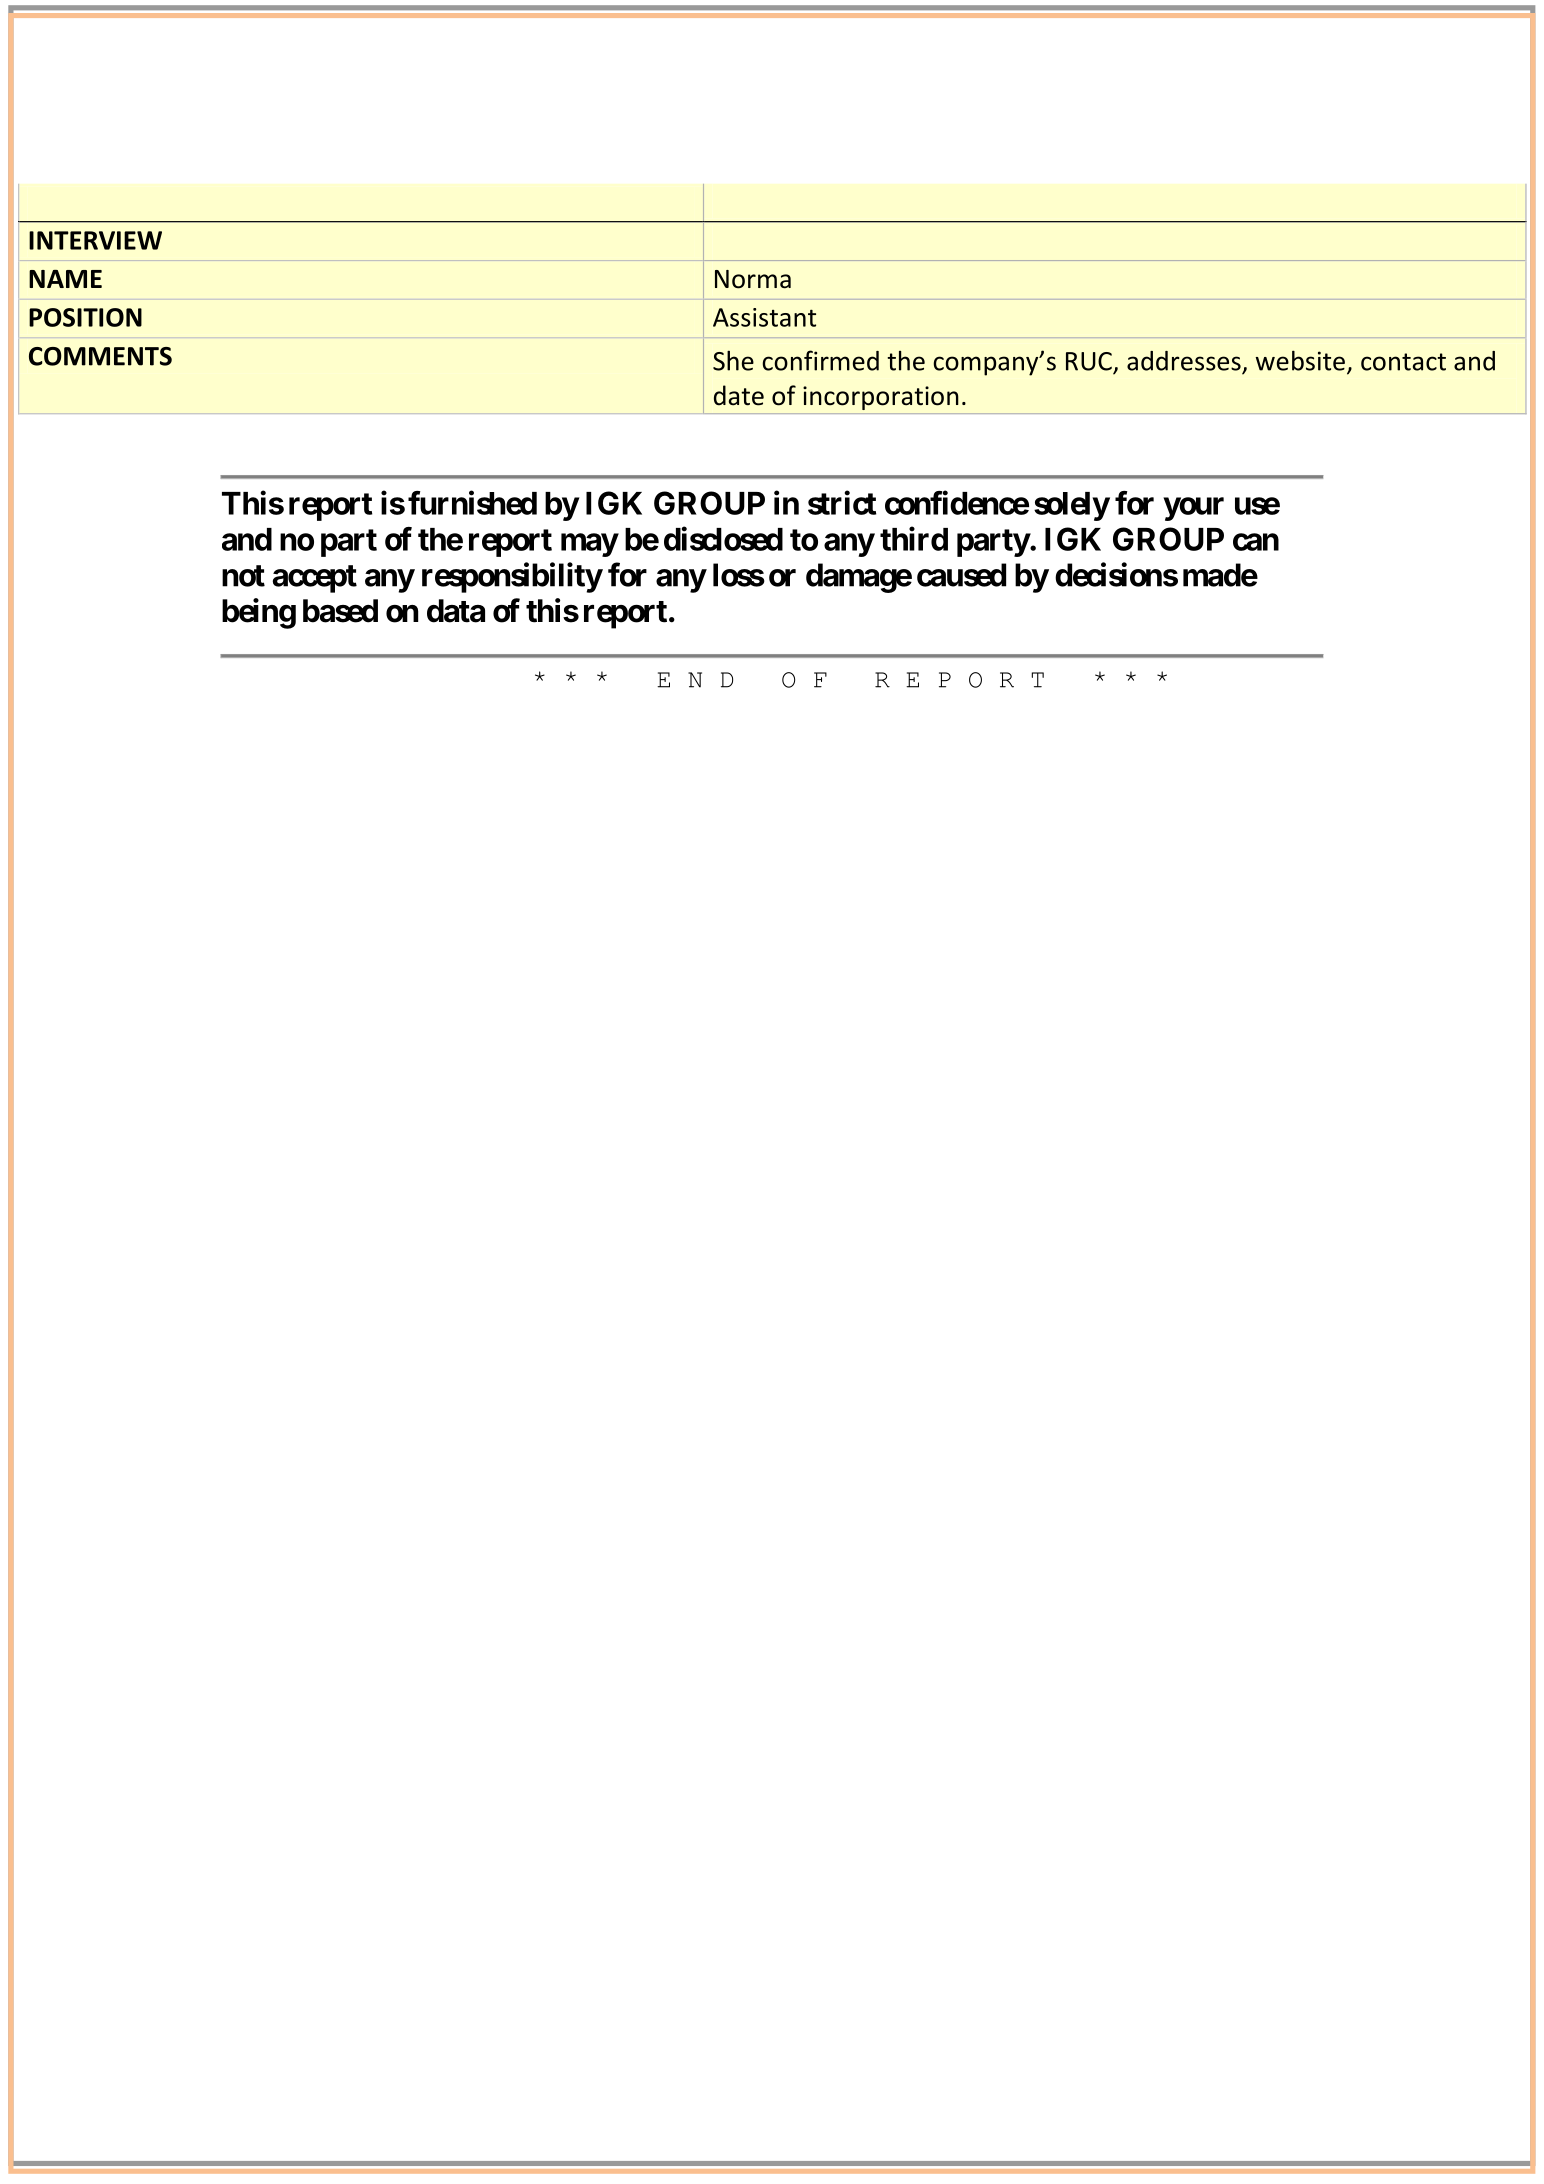 The height and width of the document is (2184, 1544). What do you see at coordinates (100, 356) in the document?
I see `COMMENTS` at bounding box center [100, 356].
